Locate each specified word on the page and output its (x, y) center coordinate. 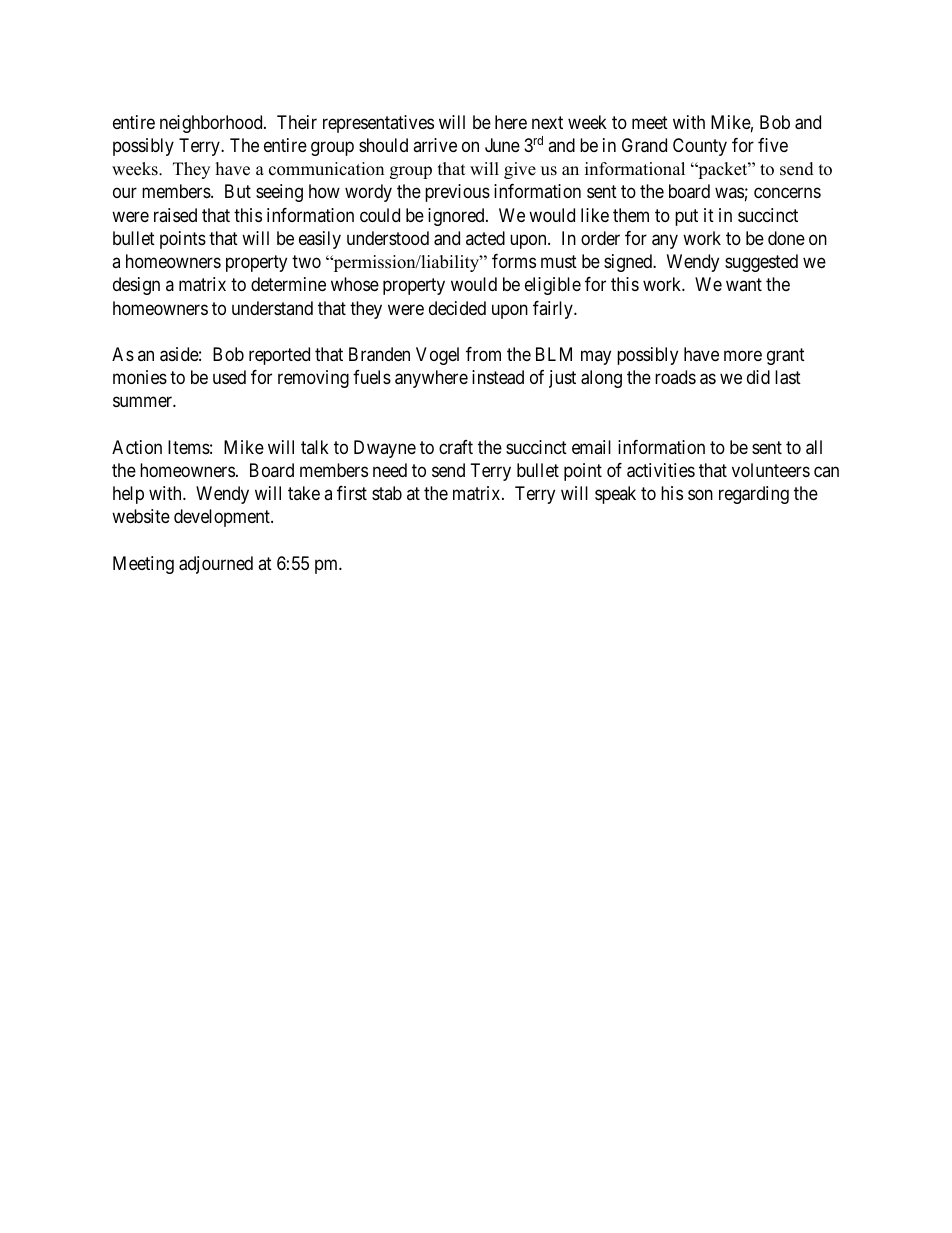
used (229, 377)
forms (514, 261)
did (758, 377)
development (223, 518)
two (306, 261)
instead (498, 377)
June (502, 145)
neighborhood (212, 124)
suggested (761, 263)
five (773, 145)
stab (387, 493)
